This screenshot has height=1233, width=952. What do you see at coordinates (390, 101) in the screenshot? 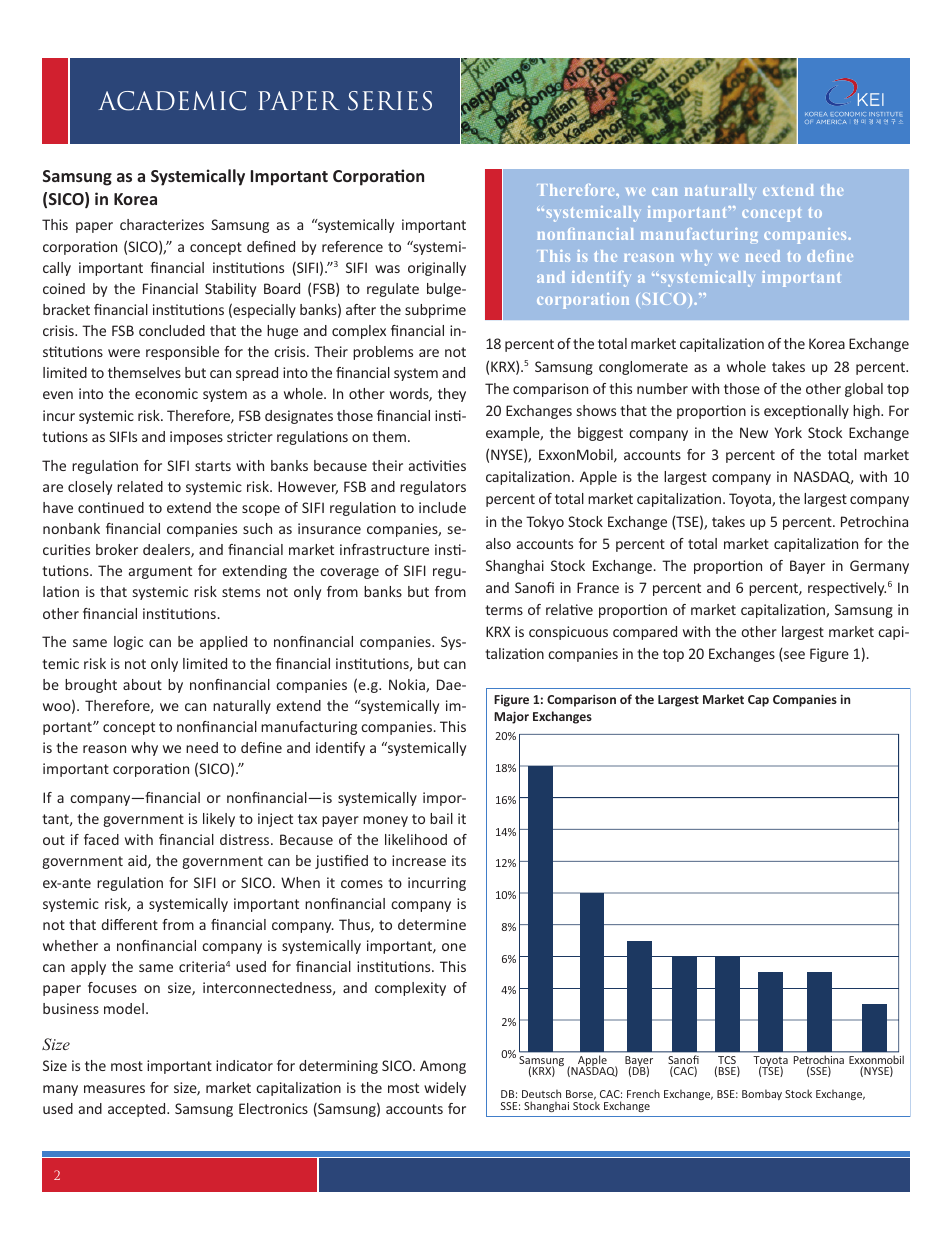
I see `SERIES` at bounding box center [390, 101].
